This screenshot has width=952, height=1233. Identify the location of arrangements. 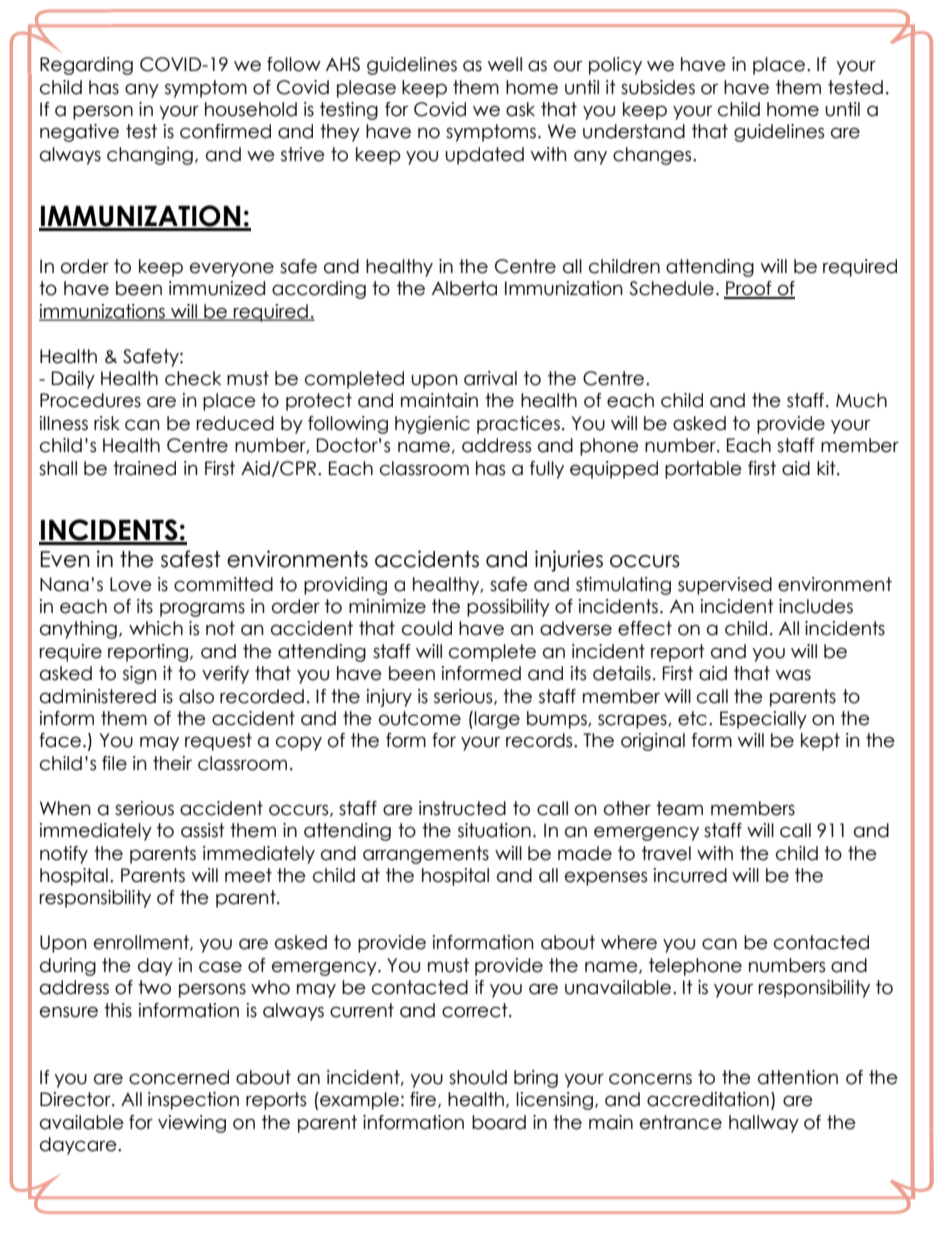
(426, 855).
